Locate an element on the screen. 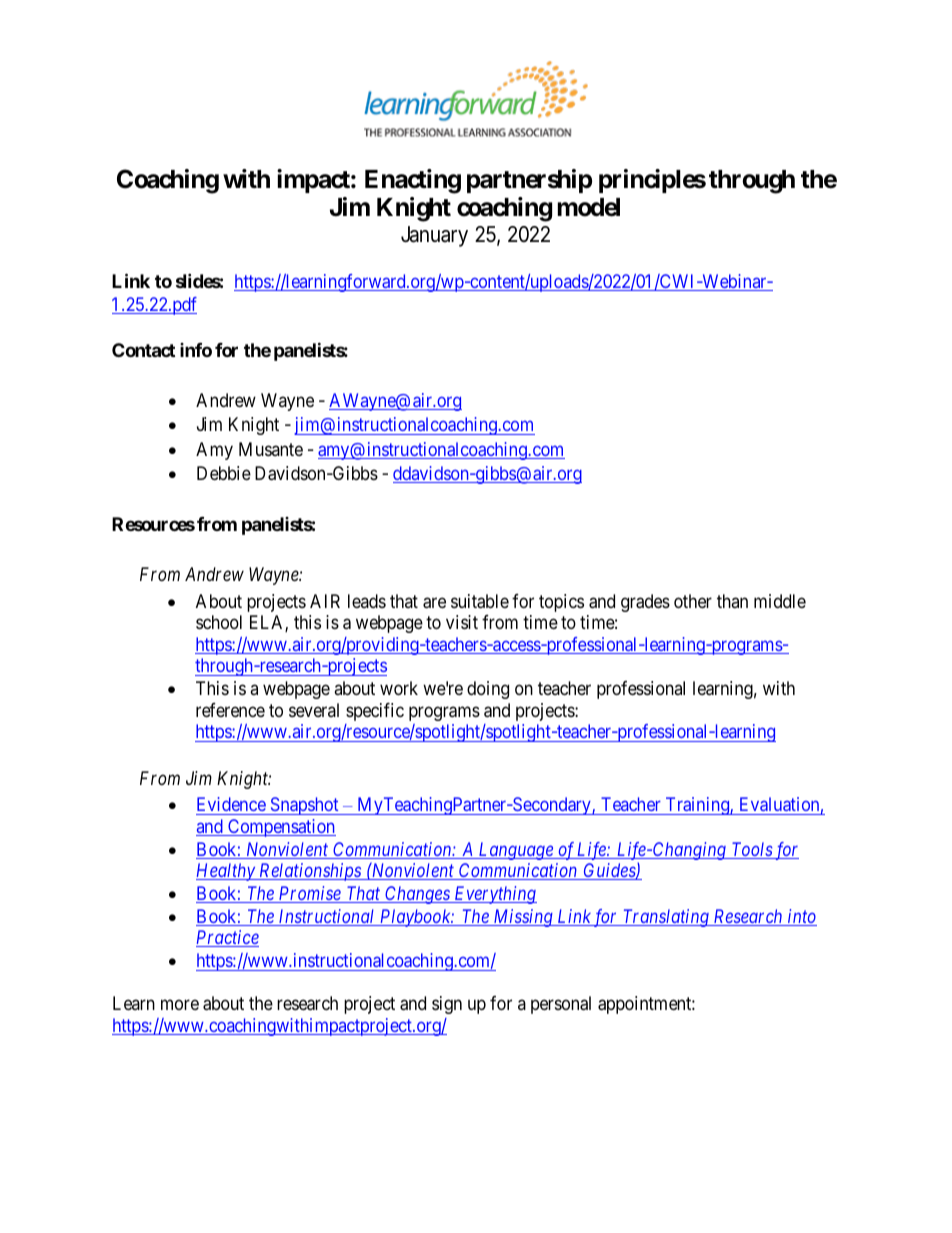  Debbie is located at coordinates (224, 473).
